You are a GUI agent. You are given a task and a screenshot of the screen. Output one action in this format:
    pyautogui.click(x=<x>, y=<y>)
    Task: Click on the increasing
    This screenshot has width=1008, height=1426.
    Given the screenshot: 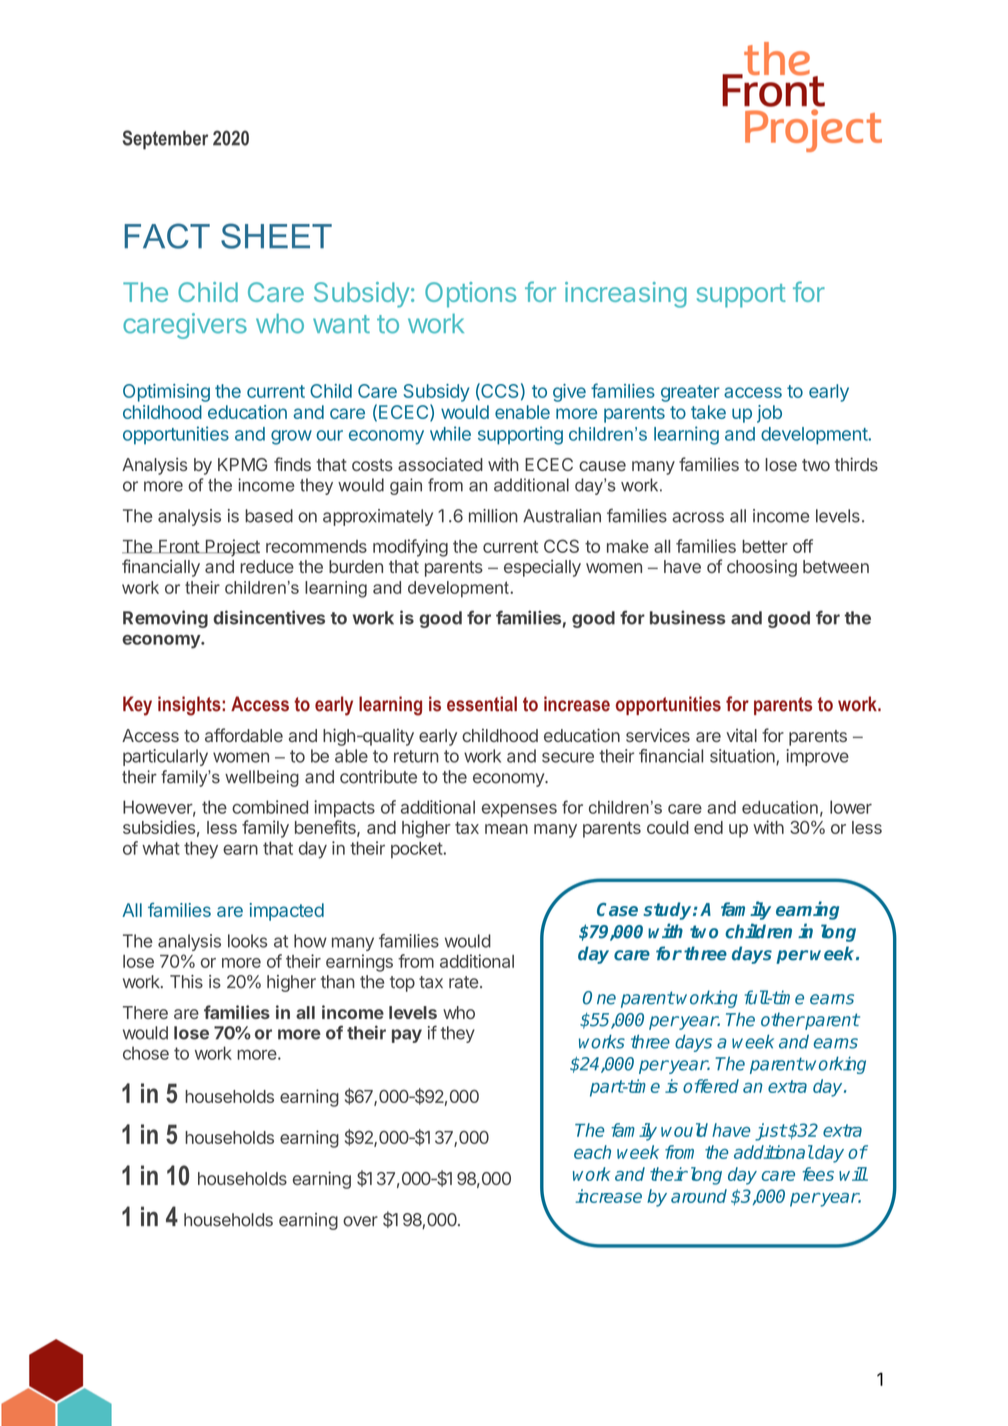 What is the action you would take?
    pyautogui.click(x=626, y=295)
